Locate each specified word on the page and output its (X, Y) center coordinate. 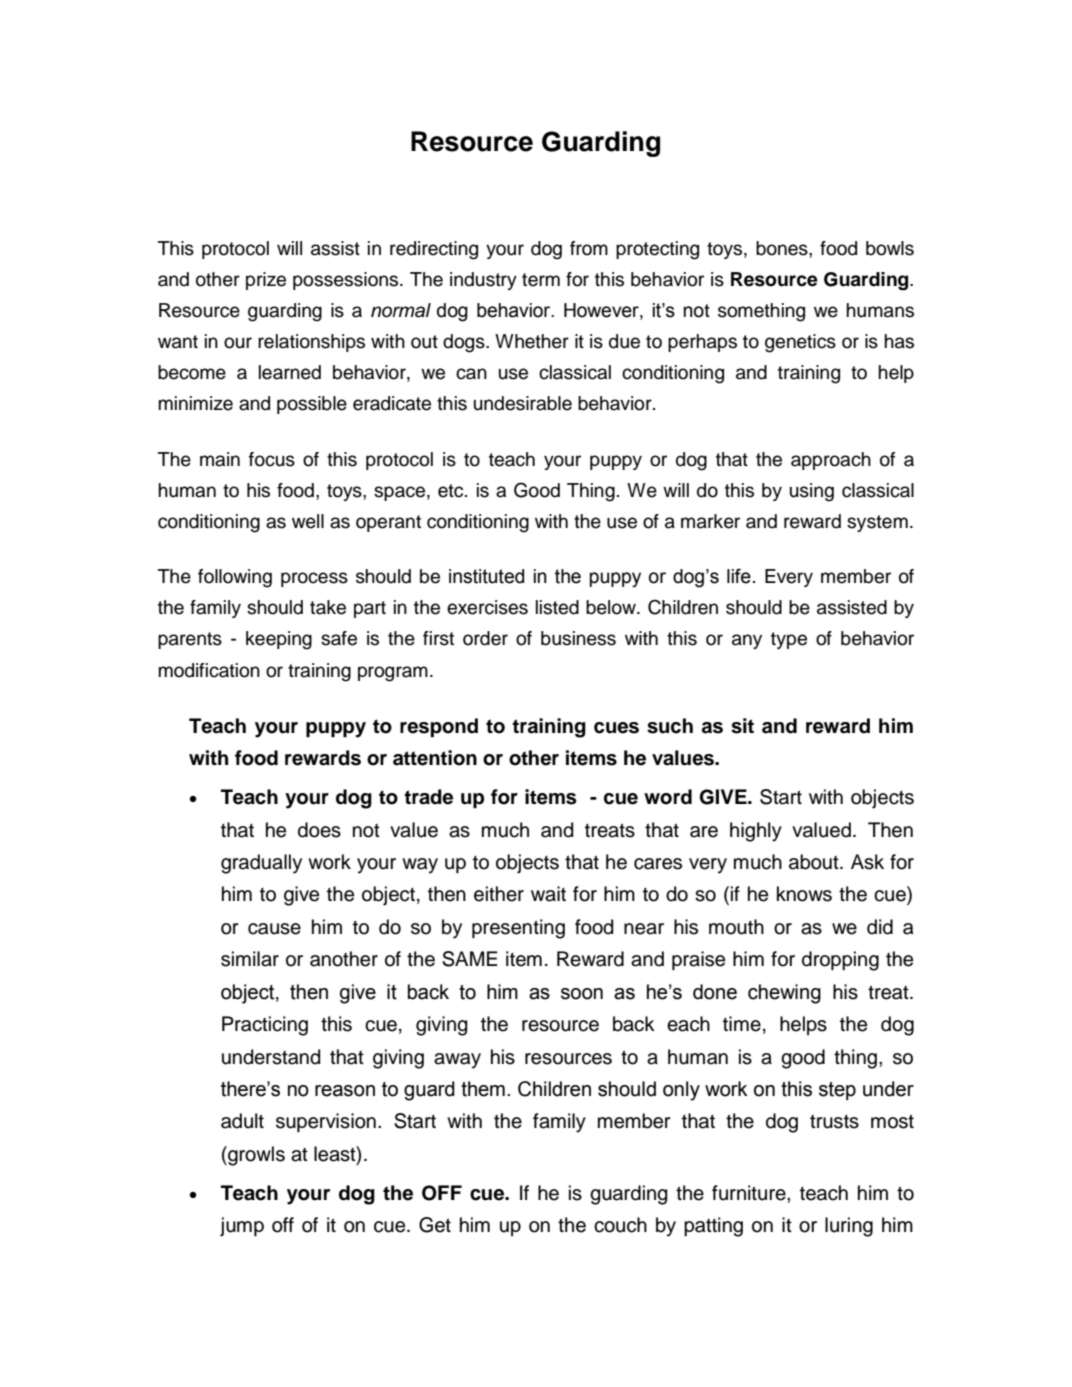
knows (804, 894)
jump (242, 1227)
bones (783, 248)
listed (557, 607)
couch (620, 1225)
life (739, 576)
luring (849, 1227)
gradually (261, 864)
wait (548, 894)
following (235, 578)
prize (266, 281)
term (541, 280)
